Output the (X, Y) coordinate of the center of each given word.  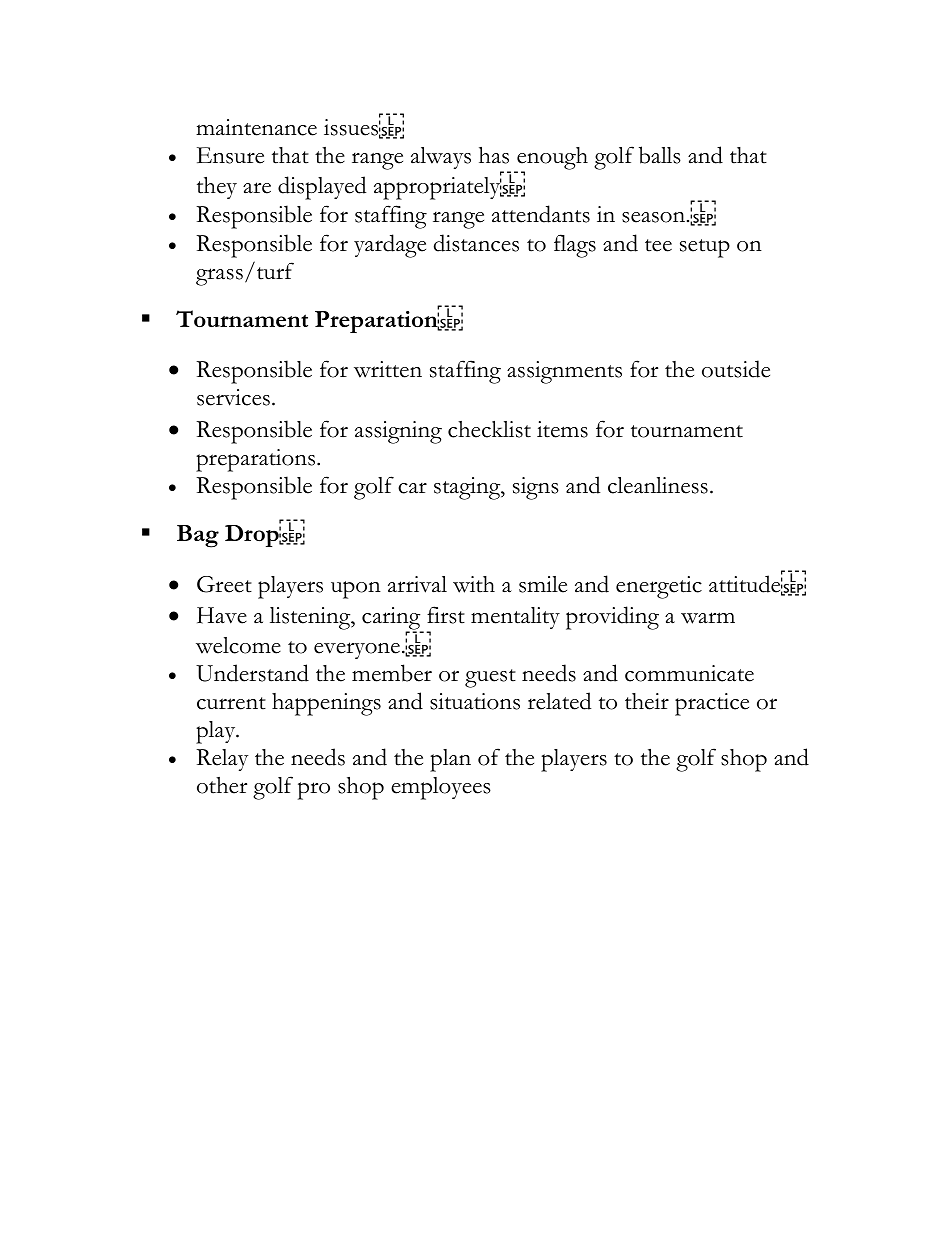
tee (658, 245)
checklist (489, 429)
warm (708, 618)
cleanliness (658, 485)
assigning (398, 432)
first (446, 615)
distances (476, 243)
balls (660, 155)
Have (222, 615)
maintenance (256, 127)
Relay (222, 760)
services (233, 397)
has (494, 155)
